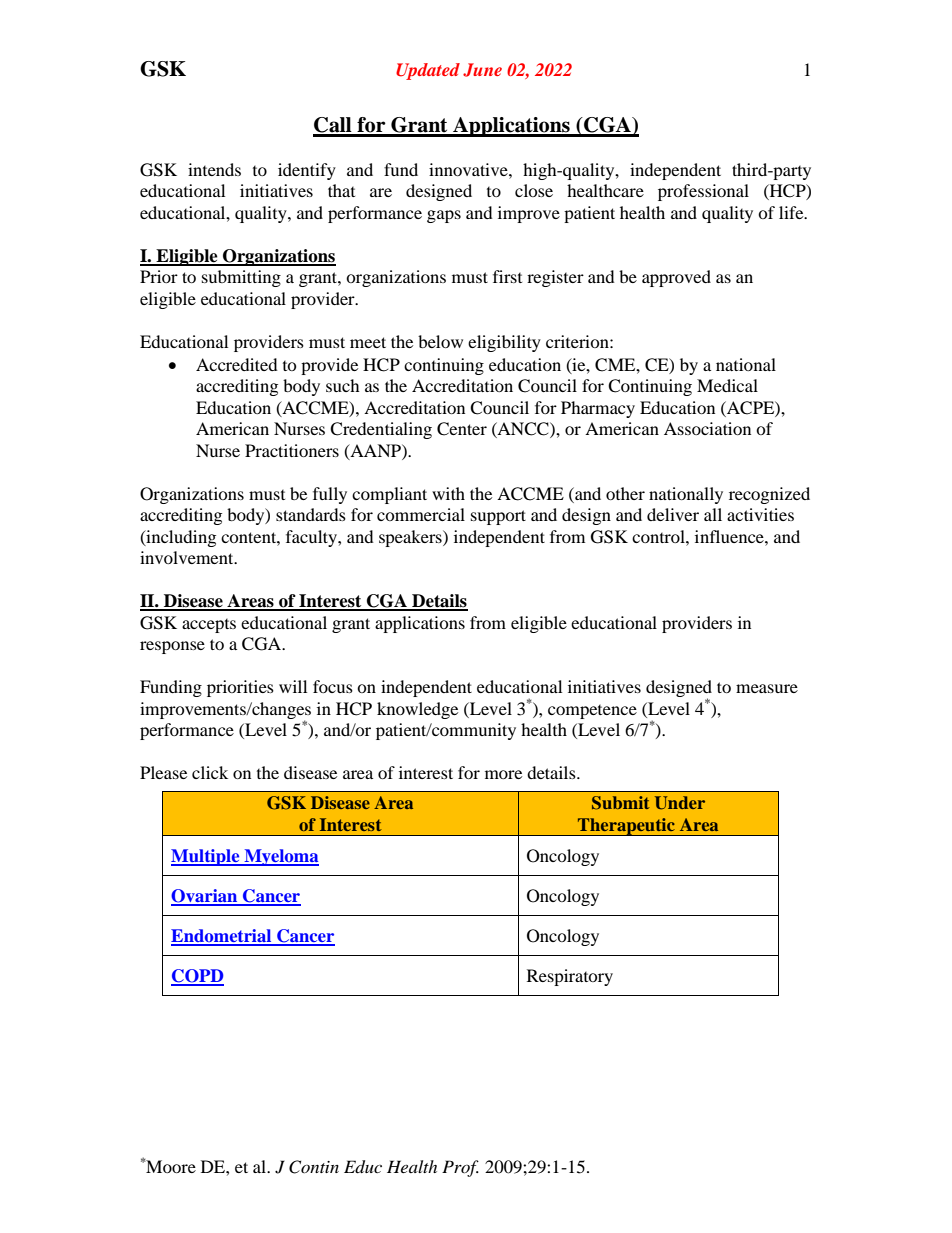 The image size is (952, 1233). I want to click on will, so click(293, 686).
